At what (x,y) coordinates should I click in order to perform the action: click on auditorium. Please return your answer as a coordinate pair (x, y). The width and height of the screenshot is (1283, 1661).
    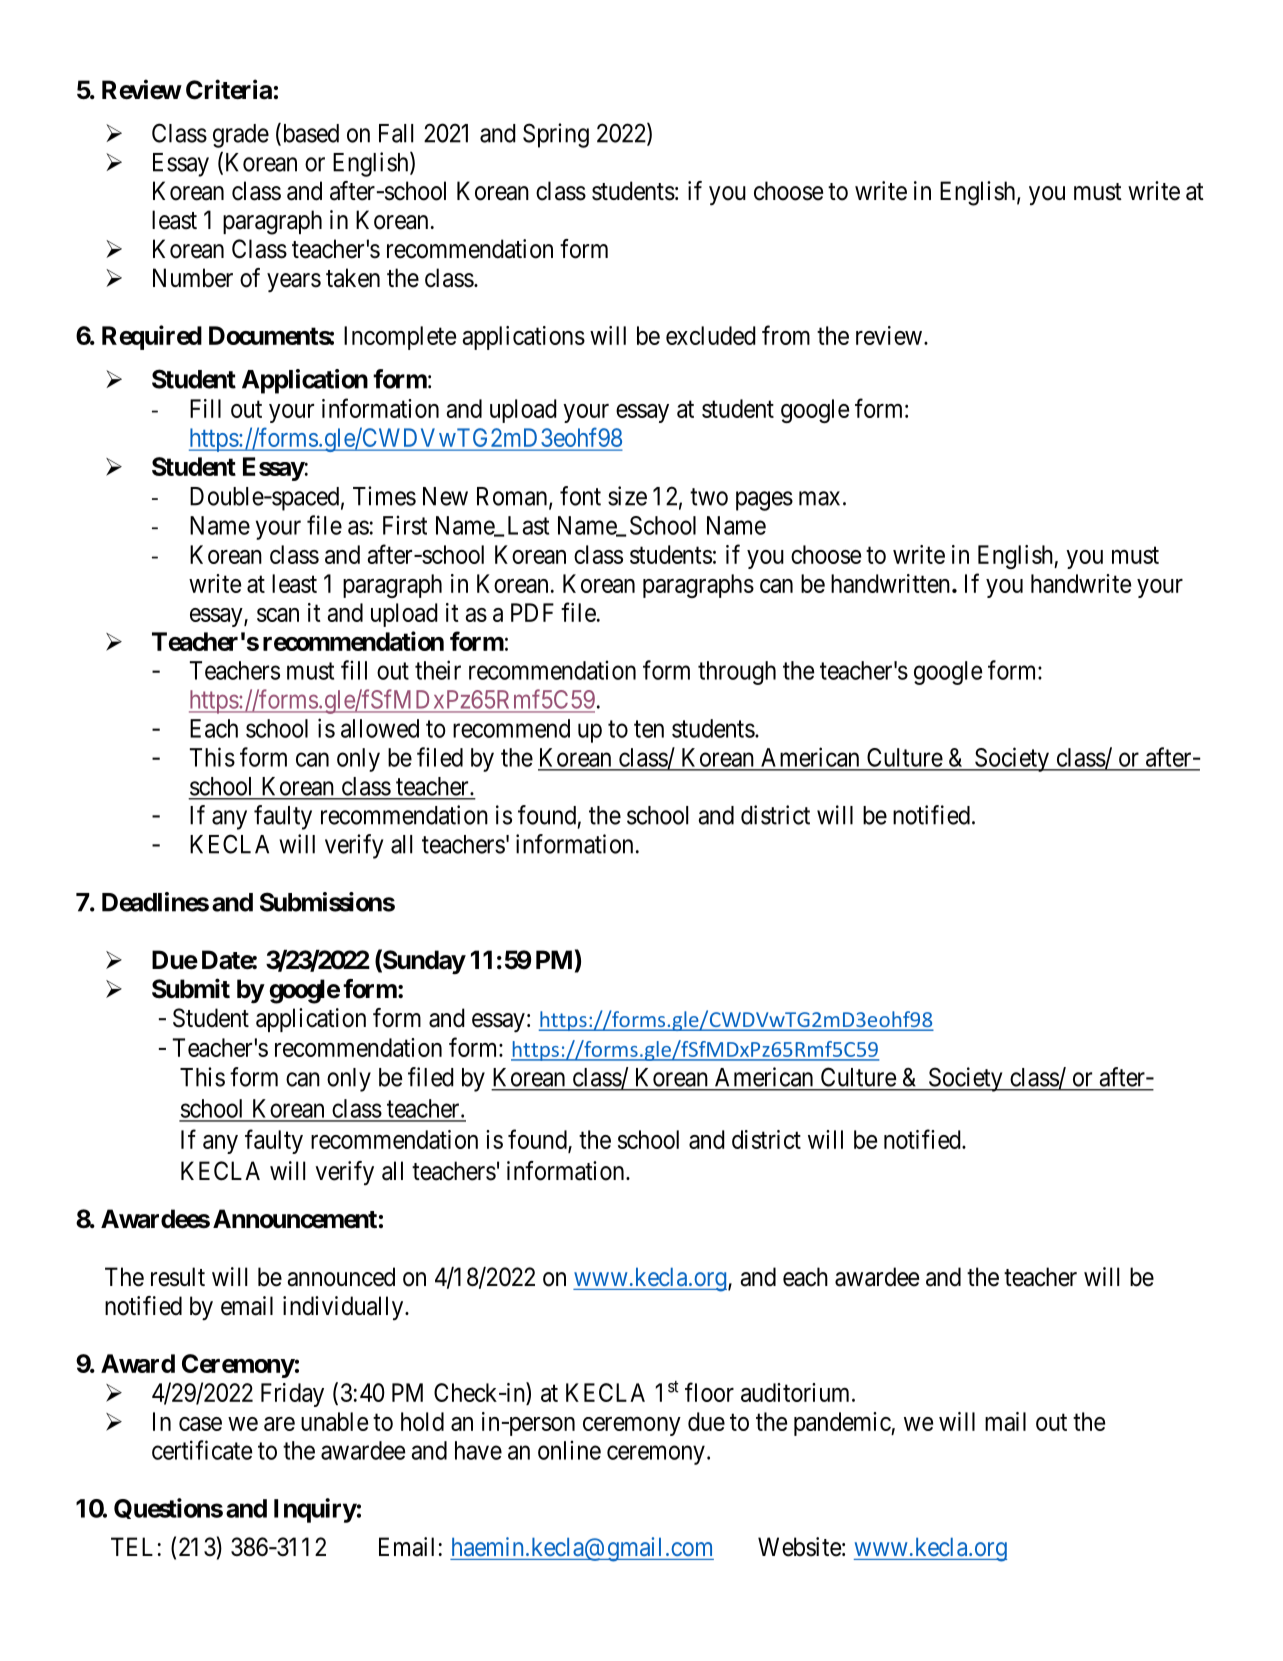
    Looking at the image, I should click on (797, 1392).
